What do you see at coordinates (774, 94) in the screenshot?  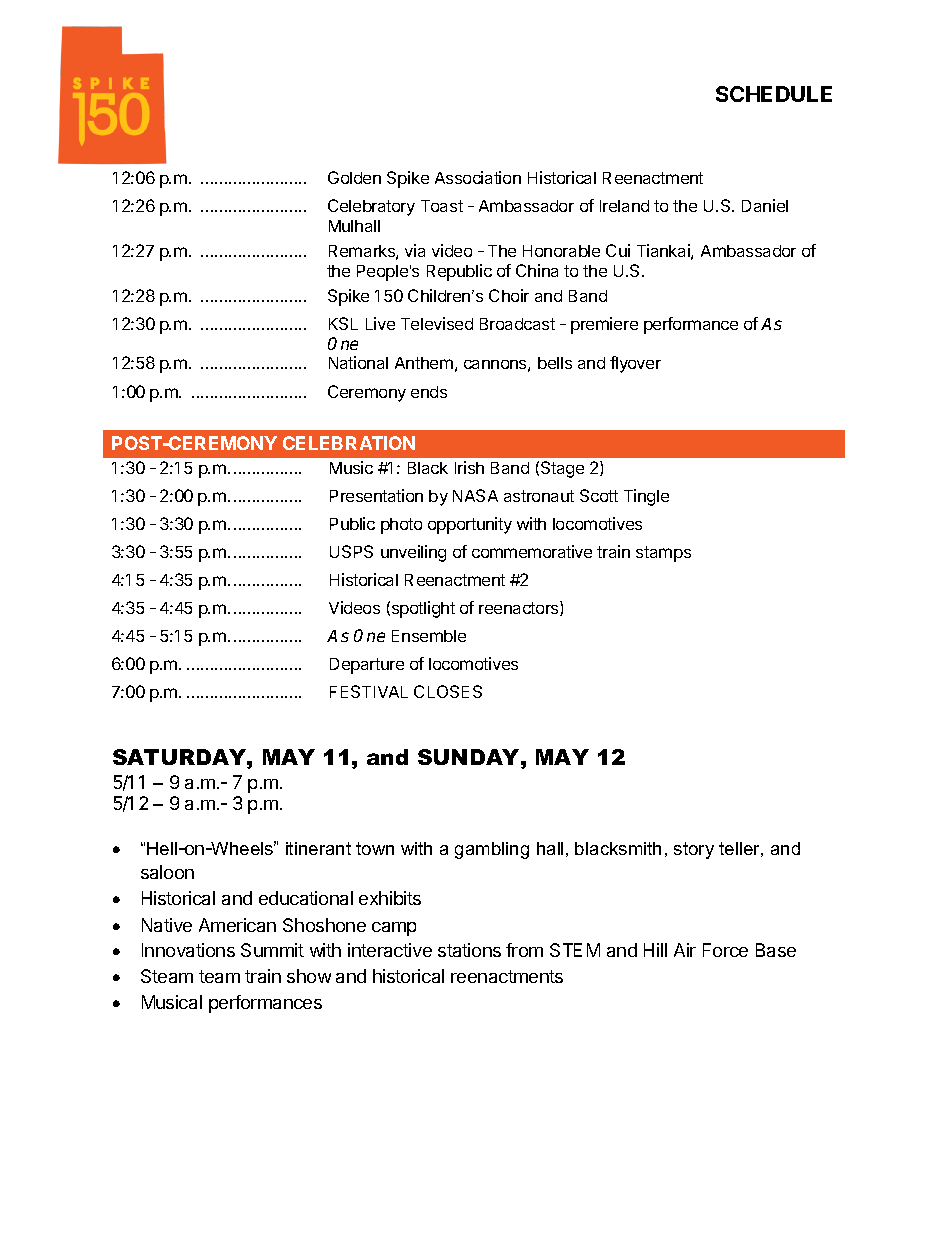 I see `SCHEDULE` at bounding box center [774, 94].
